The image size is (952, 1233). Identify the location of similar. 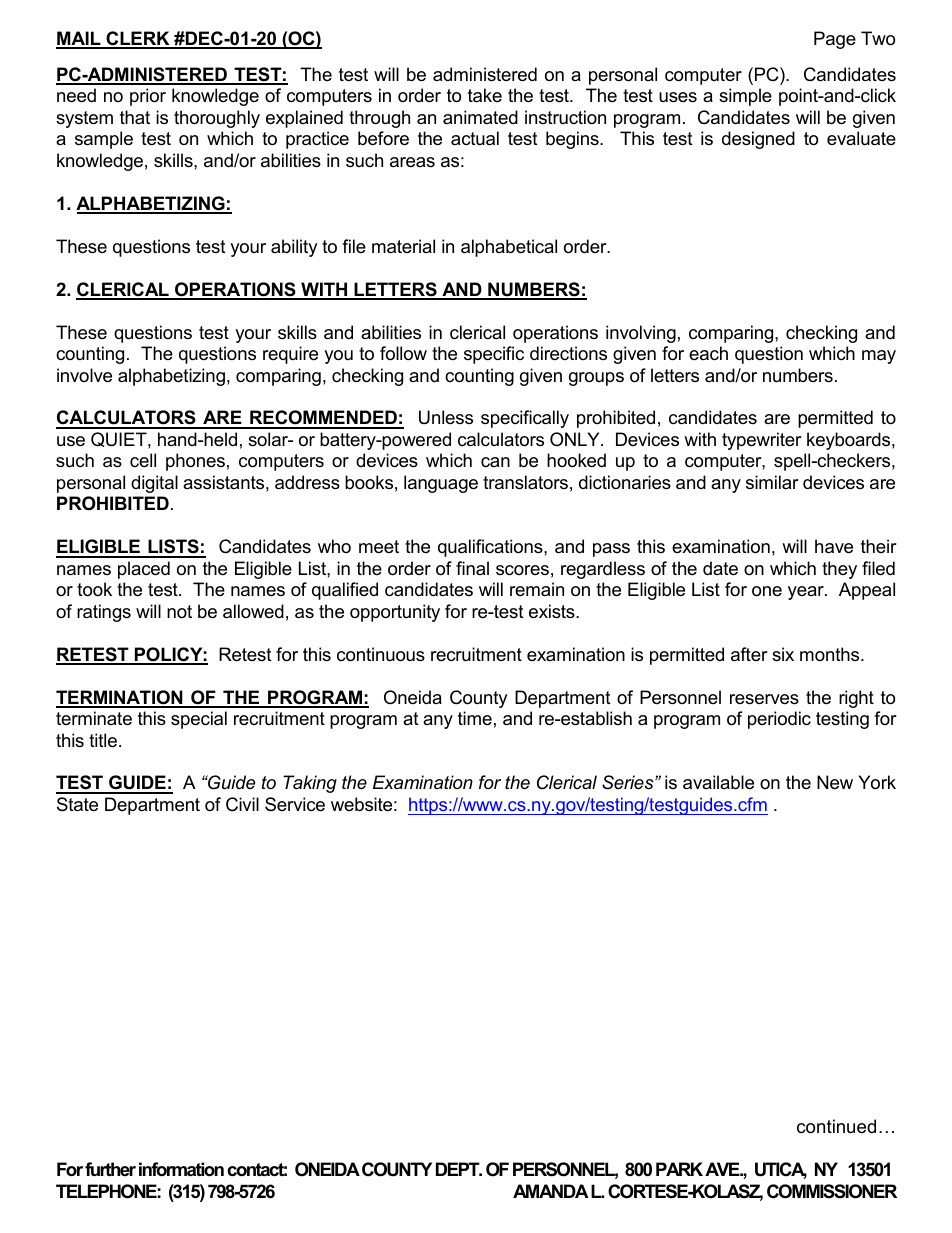
(772, 482).
